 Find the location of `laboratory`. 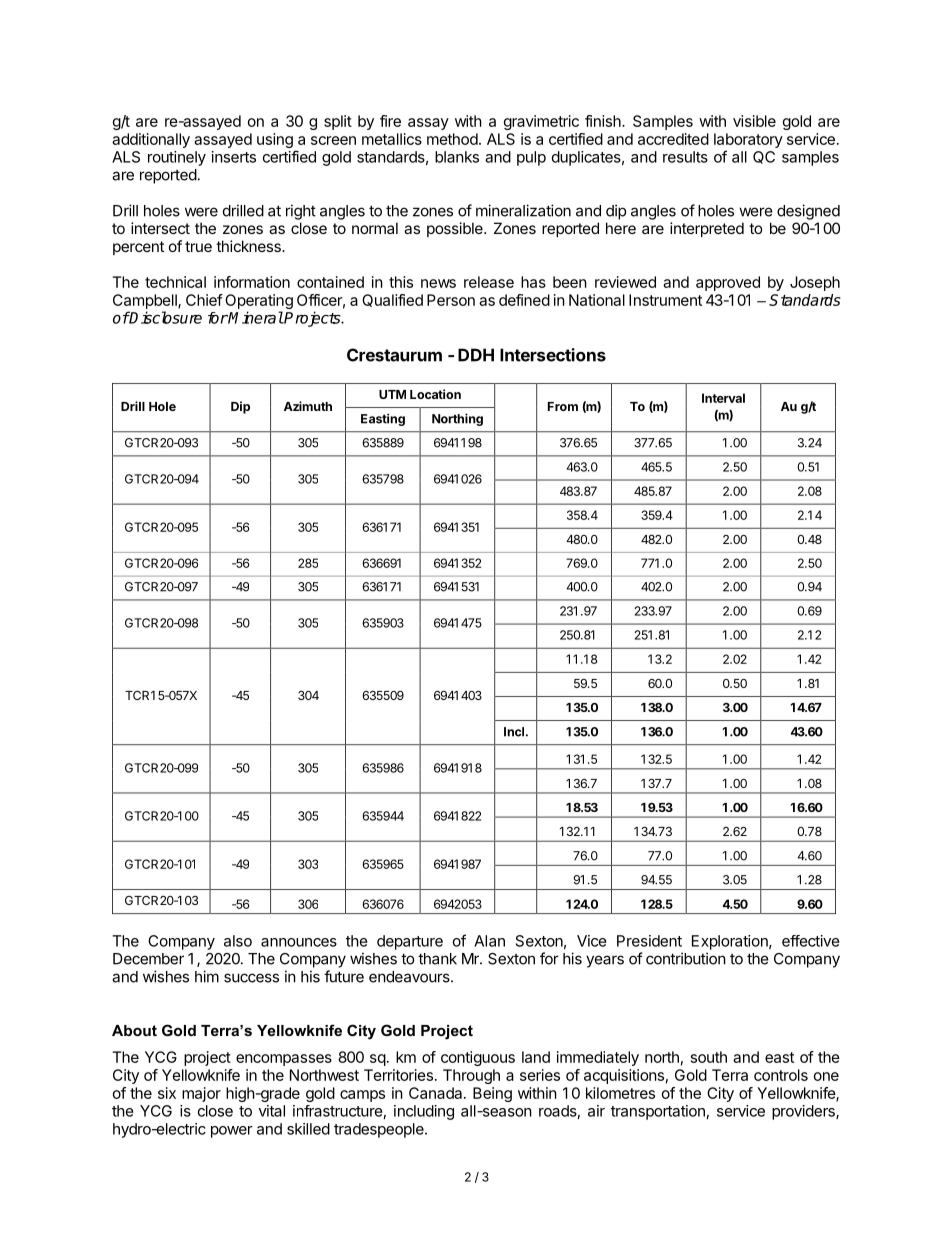

laboratory is located at coordinates (748, 140).
